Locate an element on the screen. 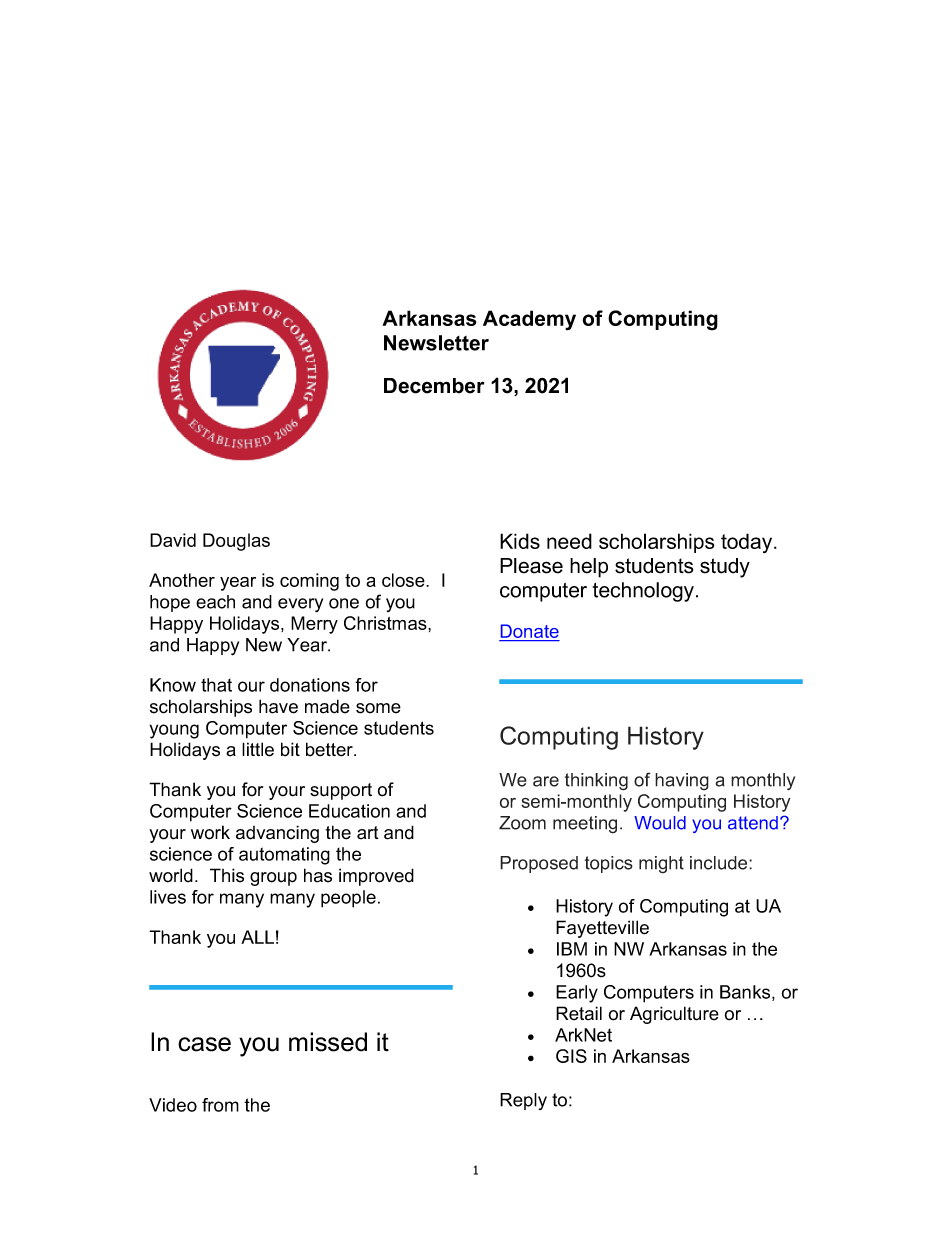  study is located at coordinates (725, 568).
